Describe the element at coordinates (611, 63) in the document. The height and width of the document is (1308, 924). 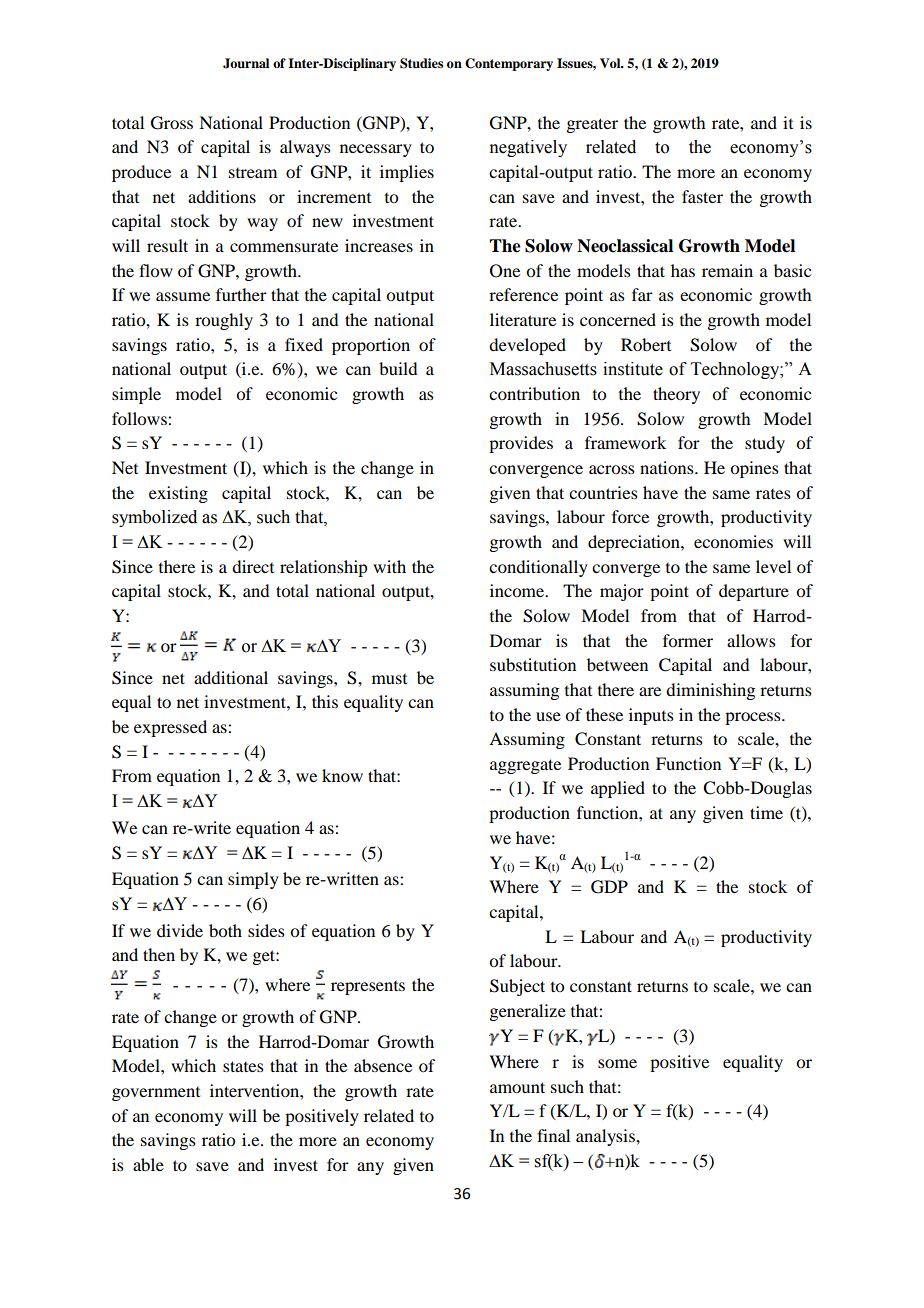
I see `Vol` at that location.
